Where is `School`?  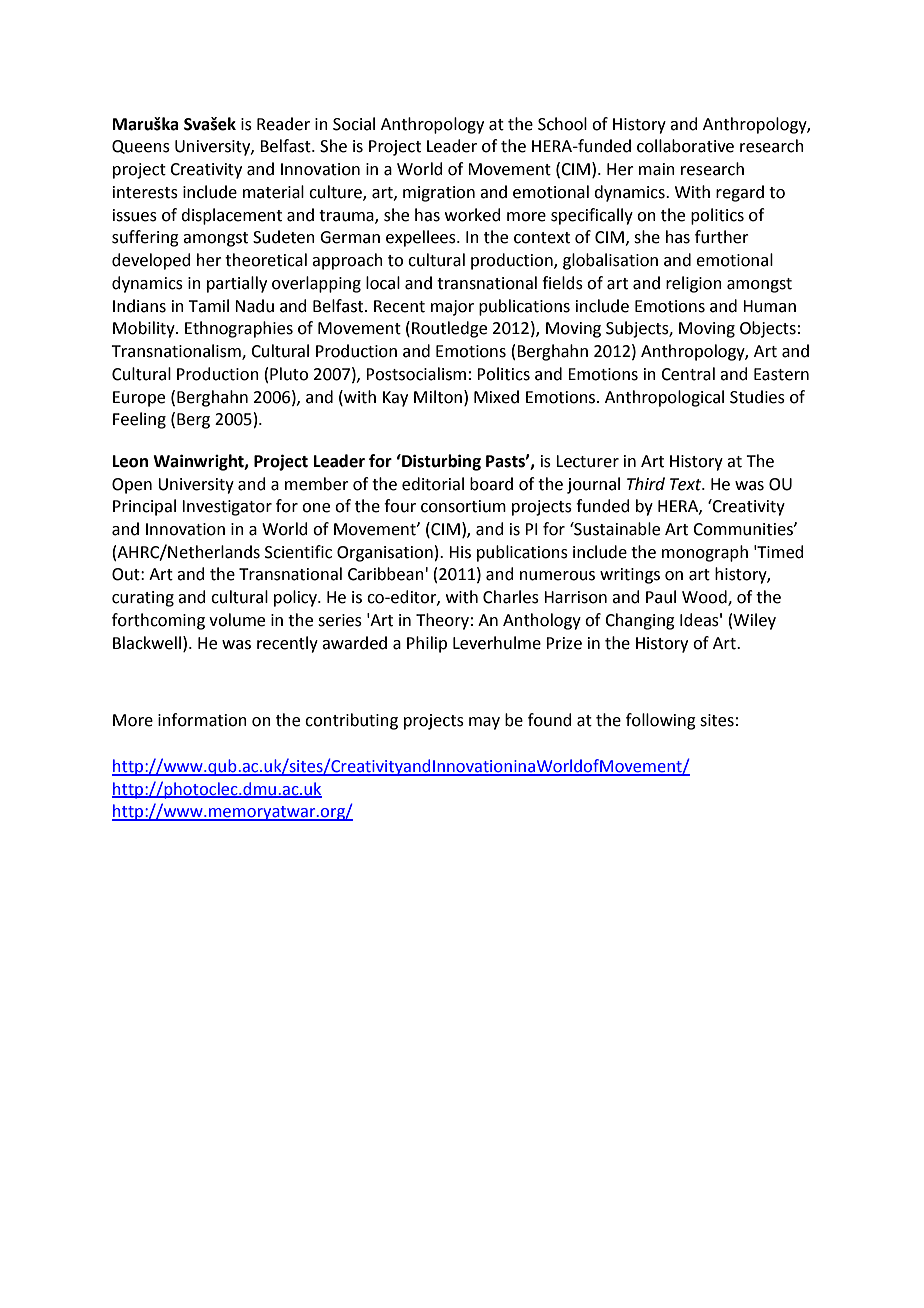
School is located at coordinates (562, 124).
